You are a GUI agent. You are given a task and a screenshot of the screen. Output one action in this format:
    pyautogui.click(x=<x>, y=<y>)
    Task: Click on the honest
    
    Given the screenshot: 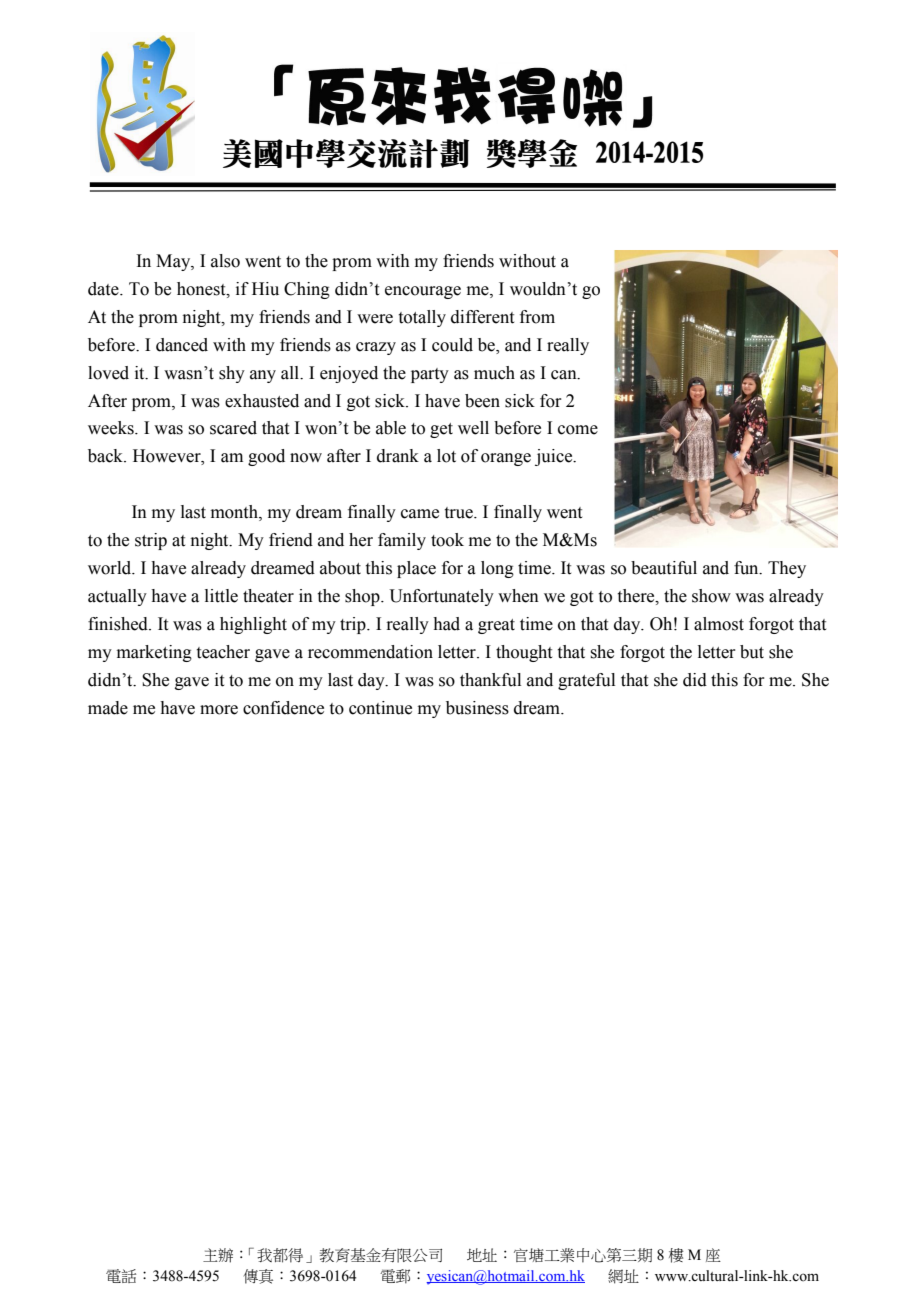 What is the action you would take?
    pyautogui.click(x=202, y=289)
